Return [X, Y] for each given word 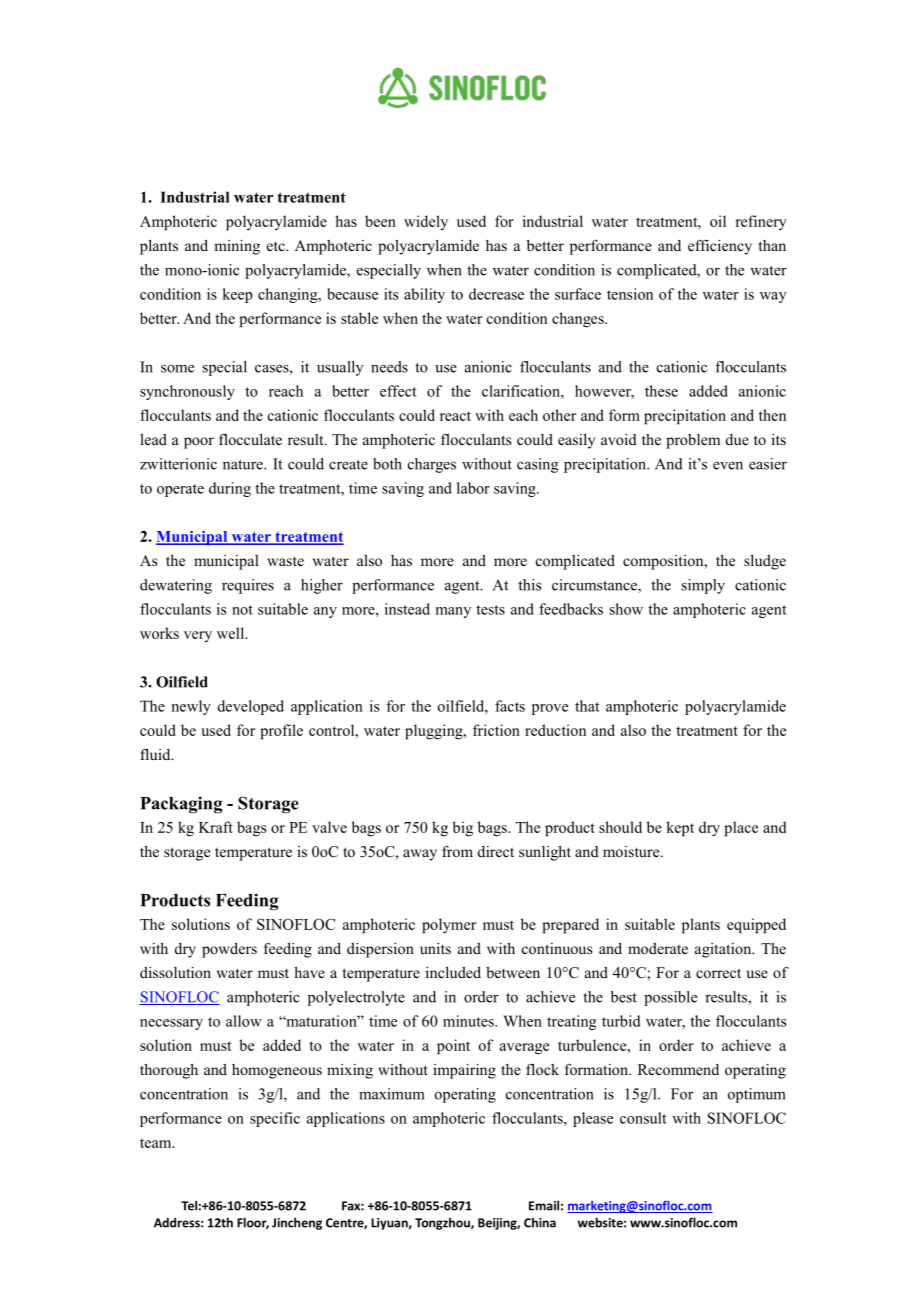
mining [237, 247]
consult [643, 1118]
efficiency [720, 247]
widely [426, 222]
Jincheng [297, 1223]
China [540, 1223]
